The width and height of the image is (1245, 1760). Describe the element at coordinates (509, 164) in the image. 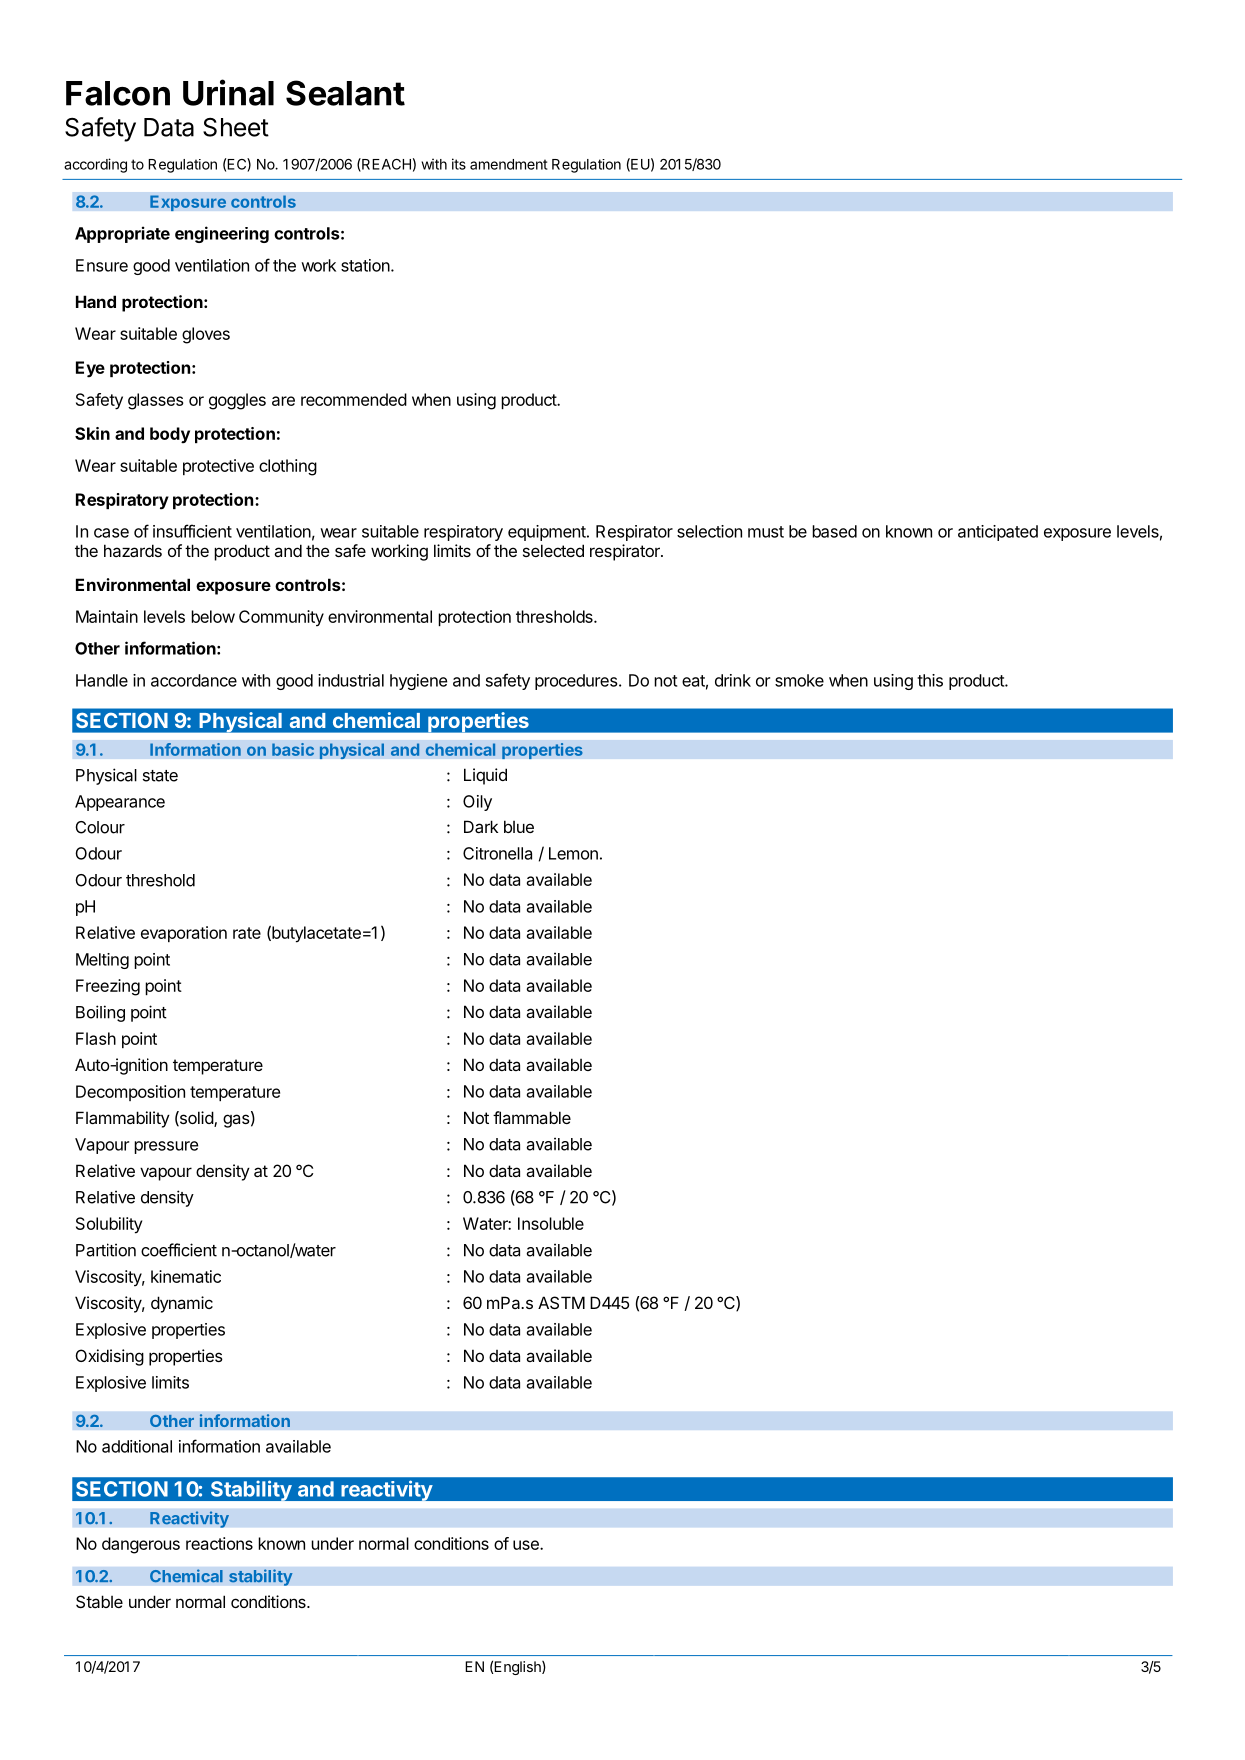

I see `amendment` at that location.
